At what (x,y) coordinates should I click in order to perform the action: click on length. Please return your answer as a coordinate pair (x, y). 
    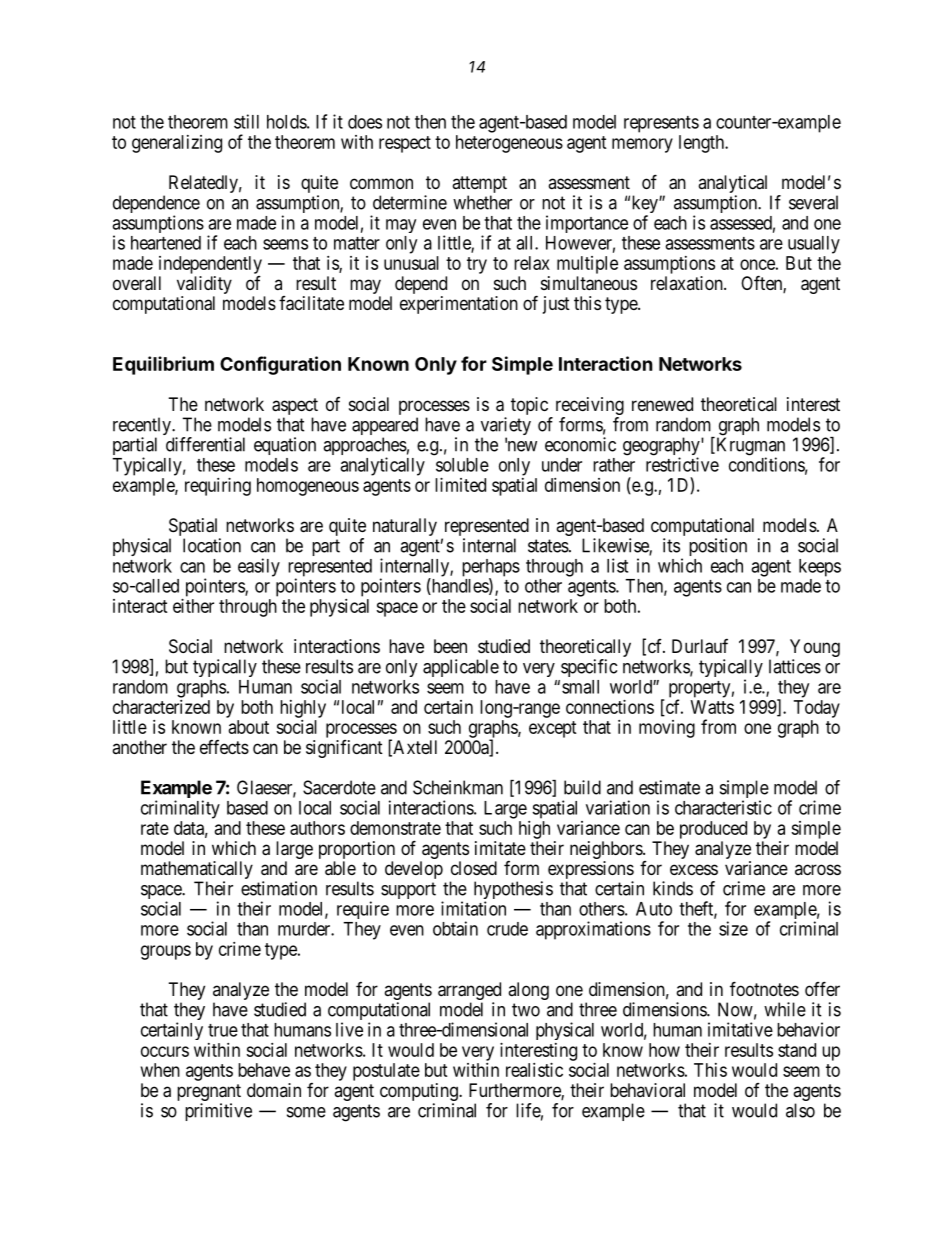
    Looking at the image, I should click on (702, 144).
